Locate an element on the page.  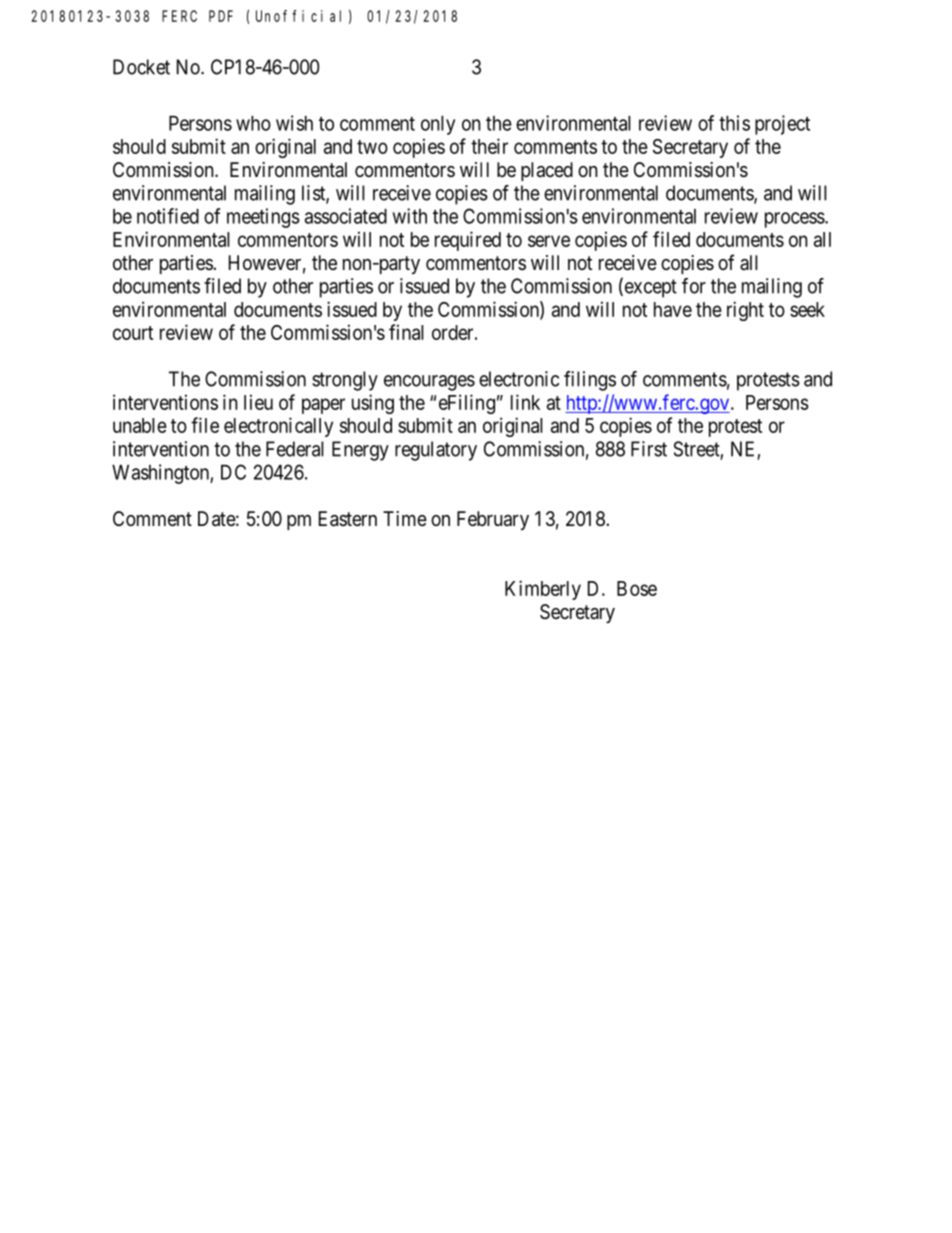
PDF is located at coordinates (221, 16).
